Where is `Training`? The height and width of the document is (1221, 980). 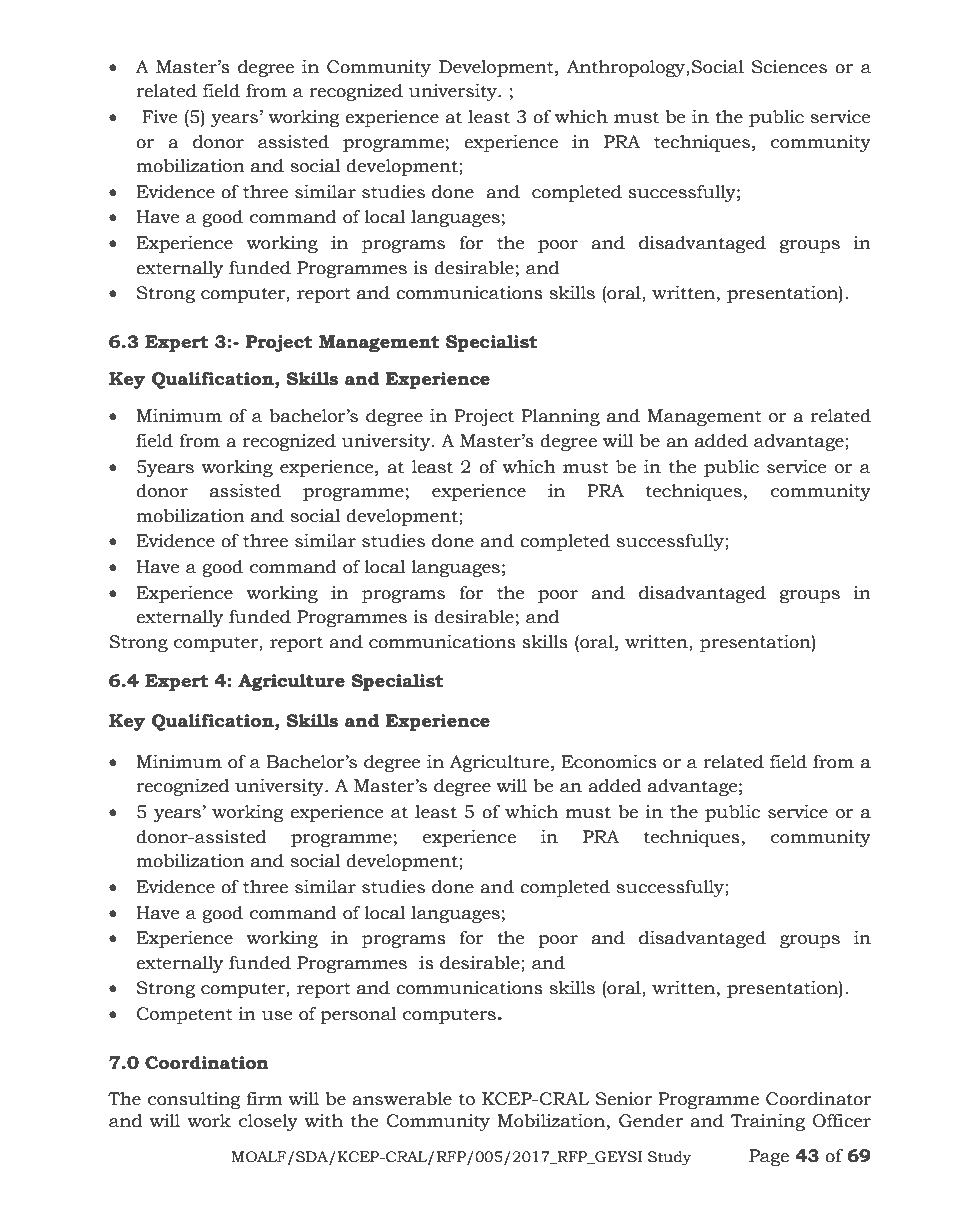
Training is located at coordinates (768, 1122).
